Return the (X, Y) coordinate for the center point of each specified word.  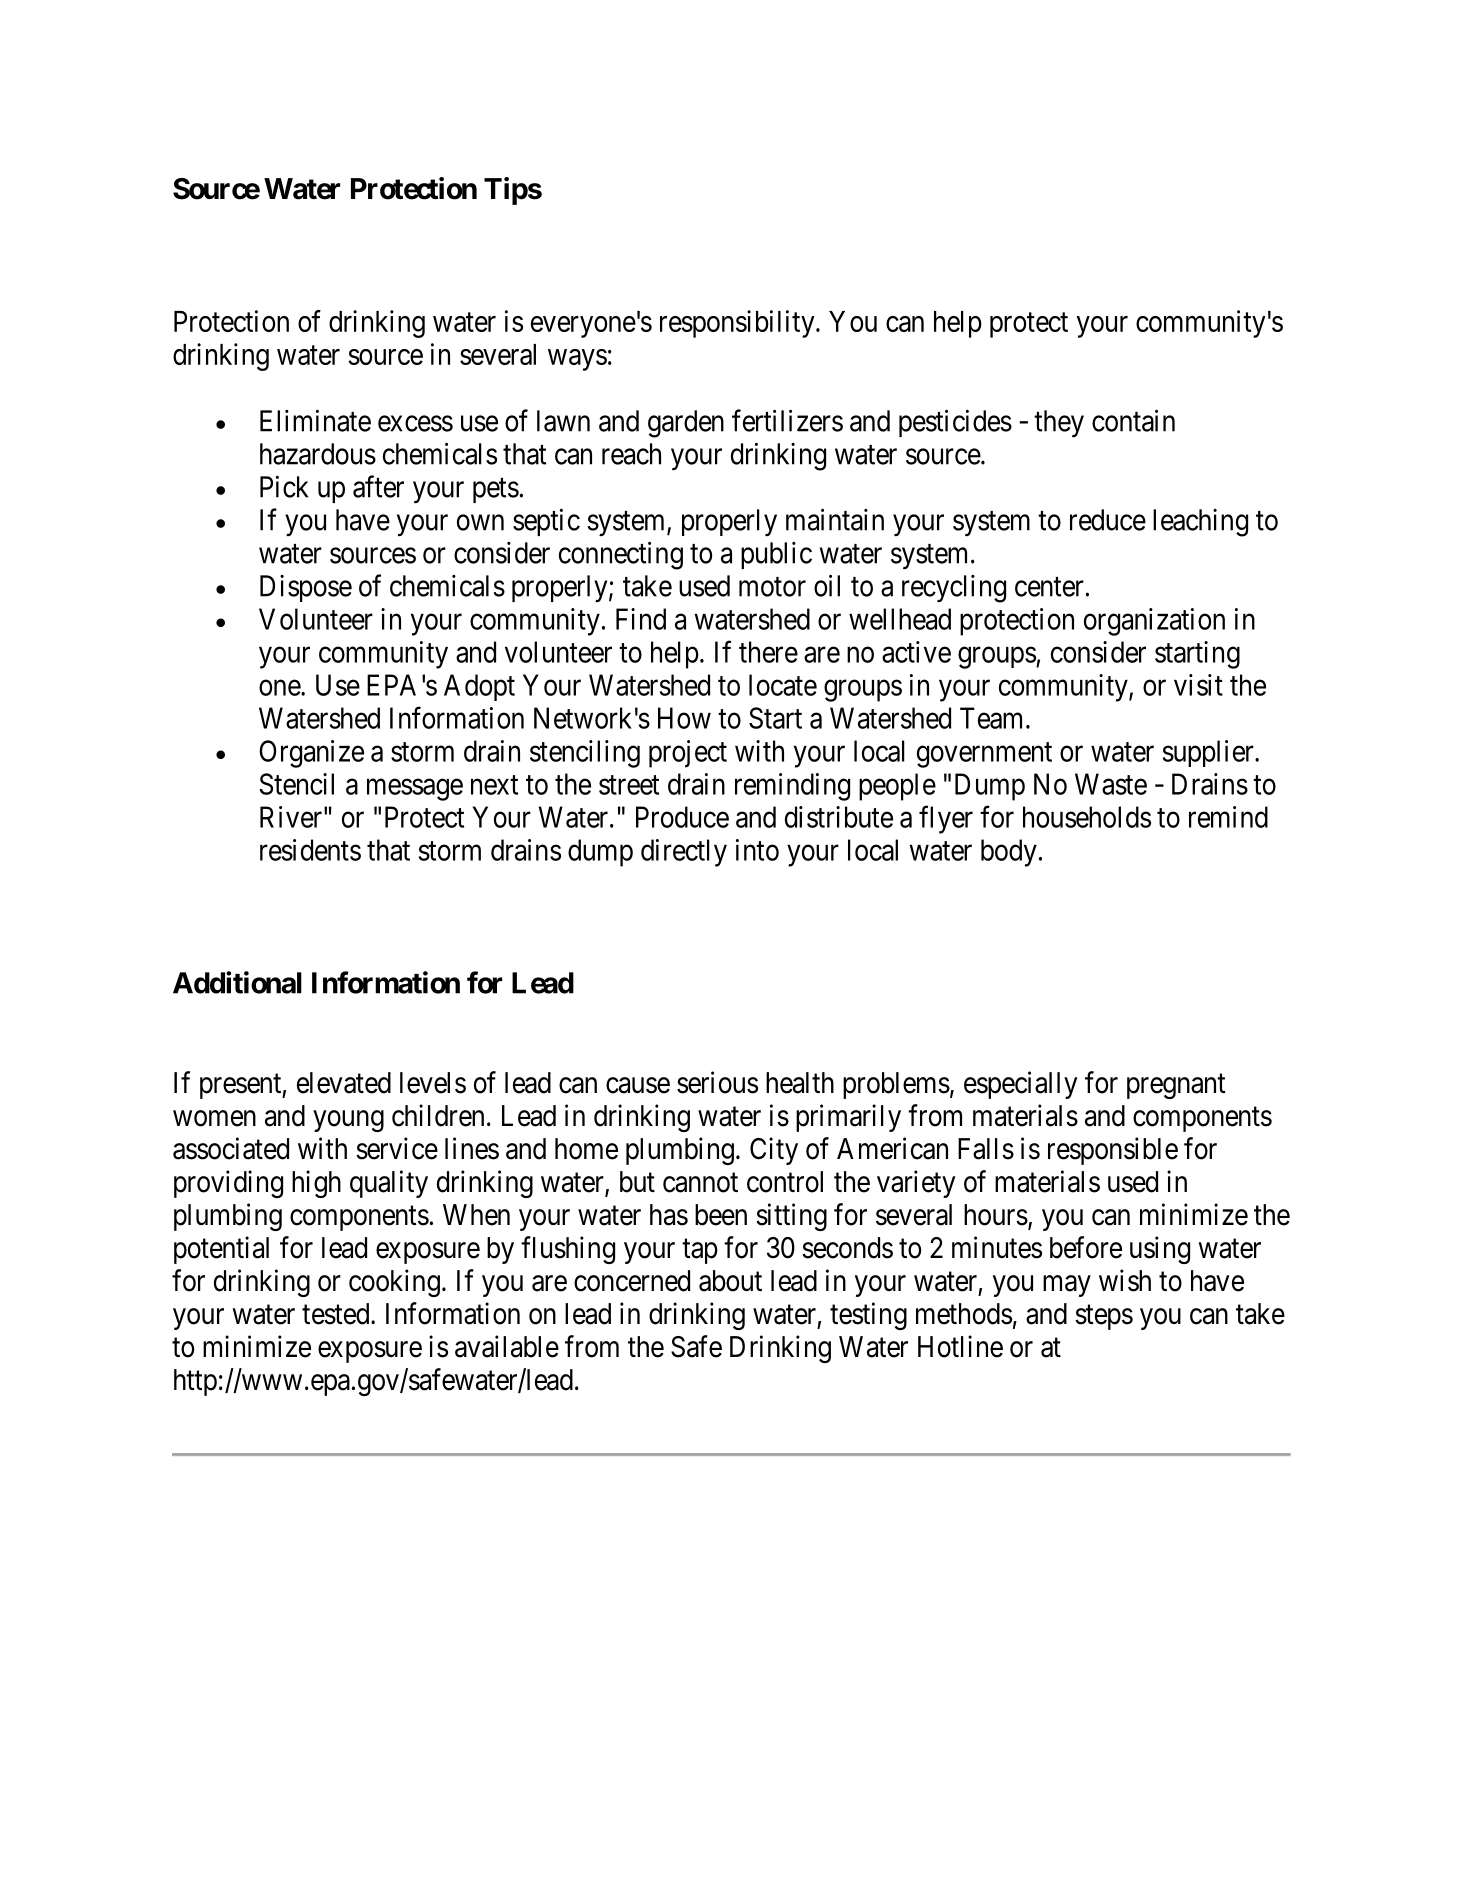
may (1067, 1286)
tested (337, 1314)
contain (1133, 420)
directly (684, 853)
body (1009, 853)
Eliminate (315, 421)
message (415, 790)
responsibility (738, 324)
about (730, 1281)
